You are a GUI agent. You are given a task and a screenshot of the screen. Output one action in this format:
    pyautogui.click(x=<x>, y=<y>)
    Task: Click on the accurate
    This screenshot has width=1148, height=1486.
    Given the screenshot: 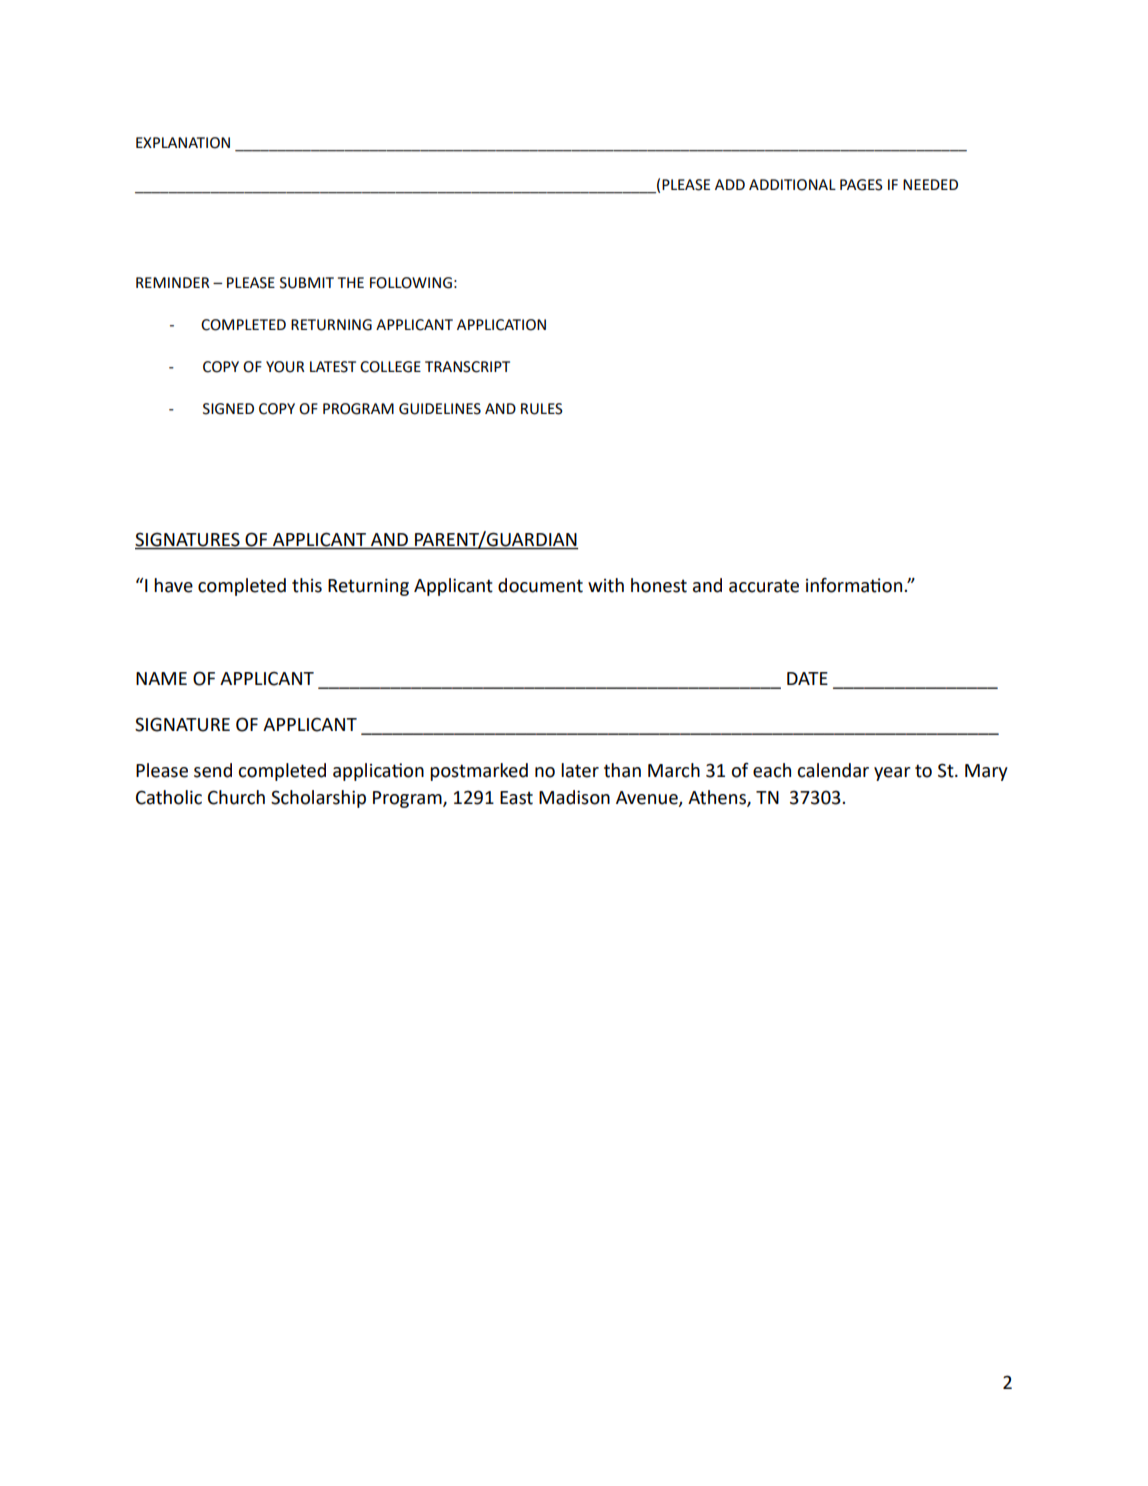 What is the action you would take?
    pyautogui.click(x=764, y=586)
